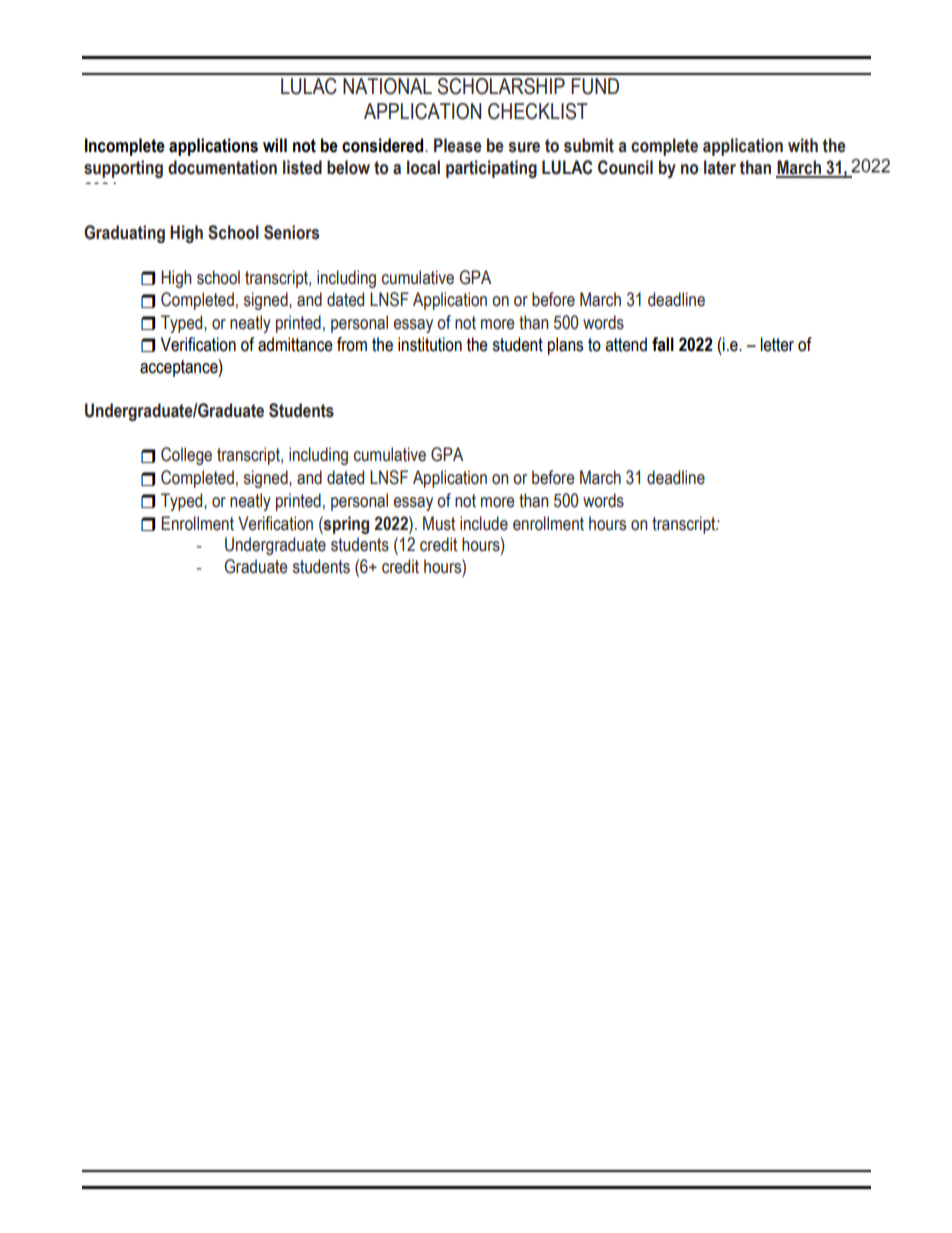 This document has height=1233, width=952. Describe the element at coordinates (295, 344) in the document. I see `admittance` at that location.
